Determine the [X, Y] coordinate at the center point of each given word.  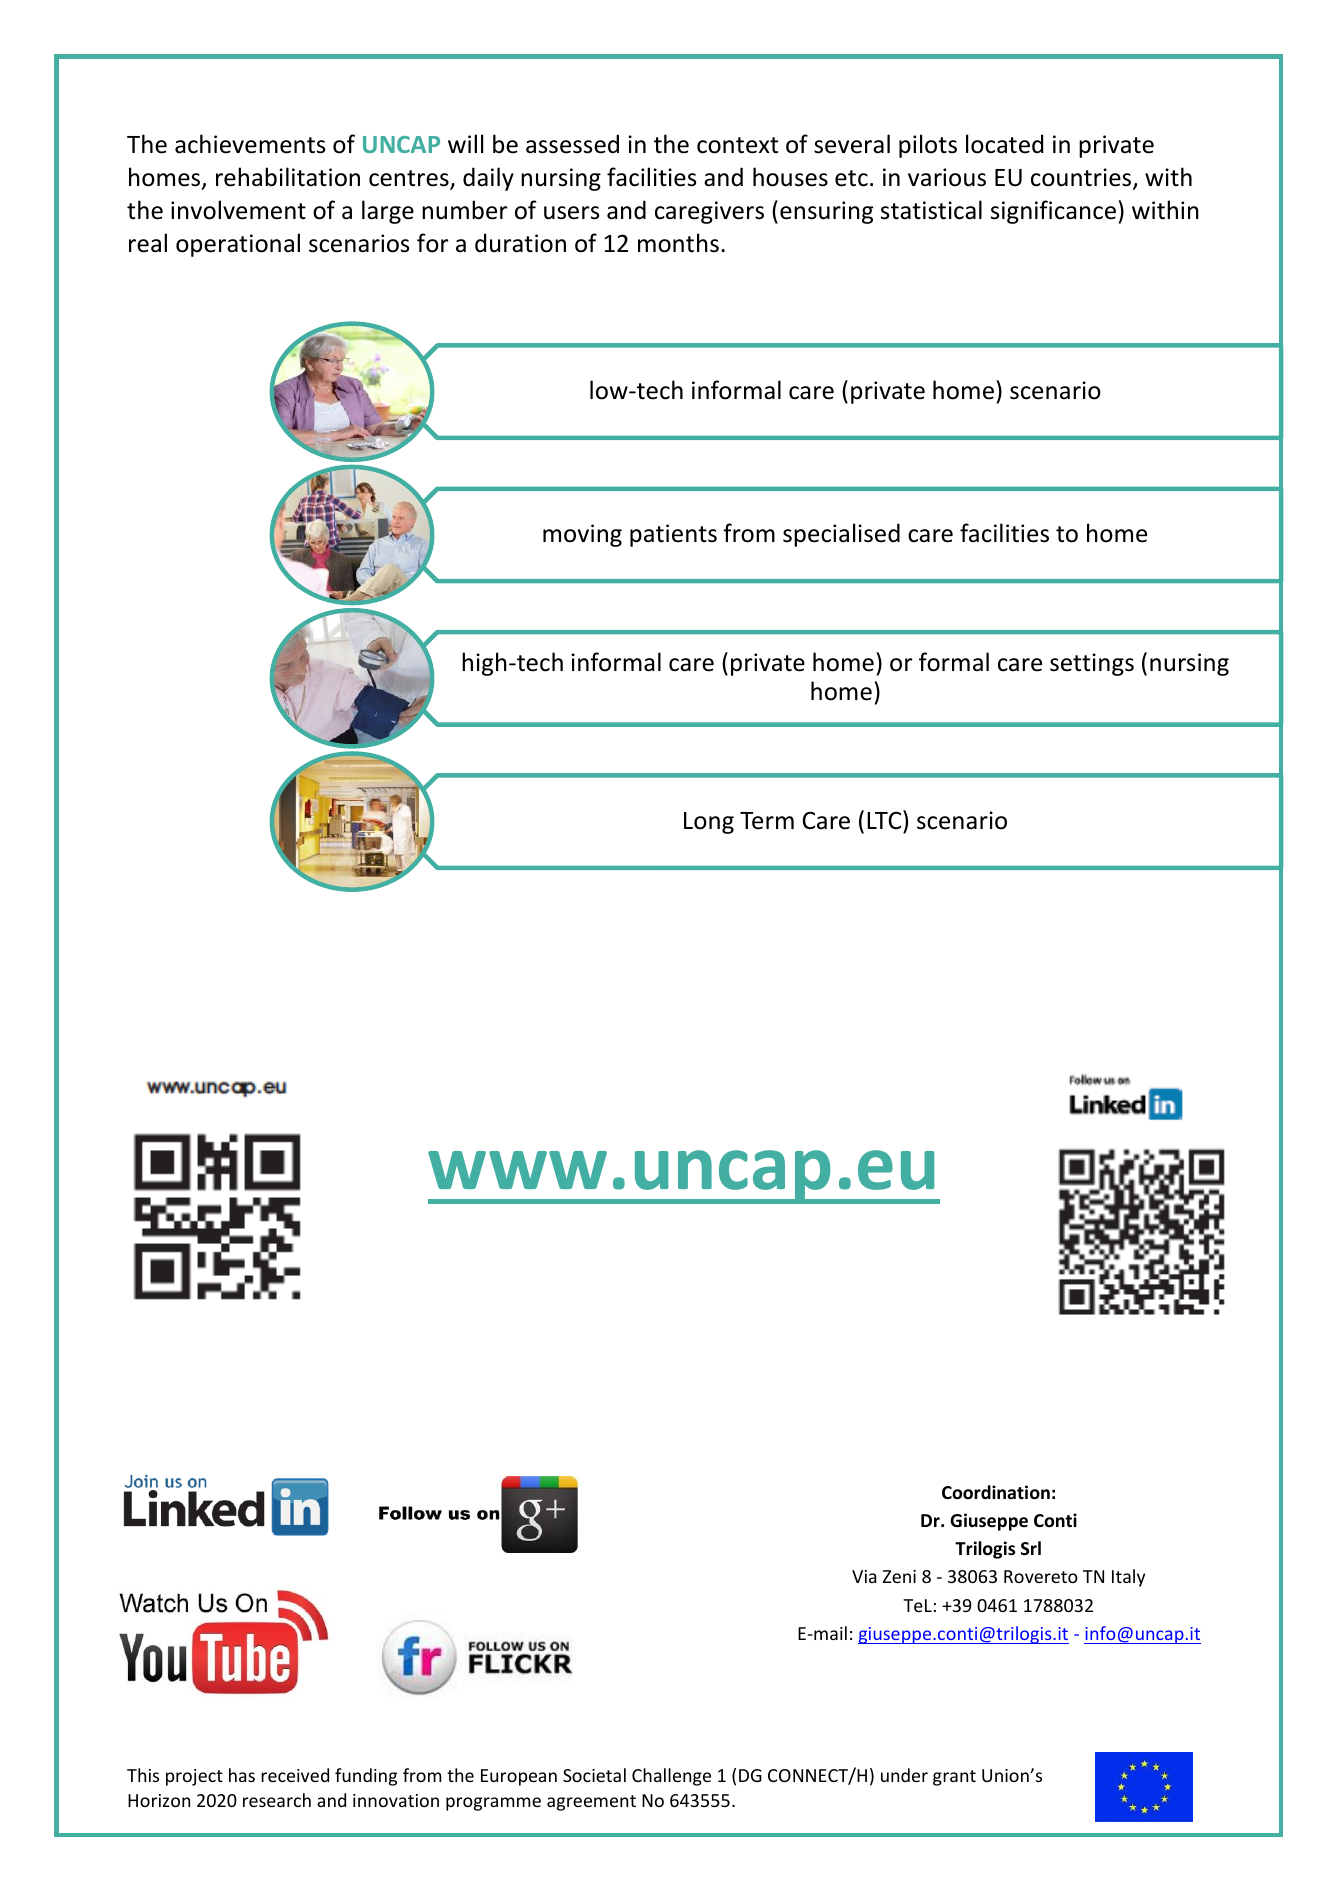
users [571, 213]
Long [709, 823]
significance [1053, 212]
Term [767, 821]
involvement [238, 210]
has [242, 1775]
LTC [885, 819]
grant [954, 1778]
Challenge [671, 1777]
